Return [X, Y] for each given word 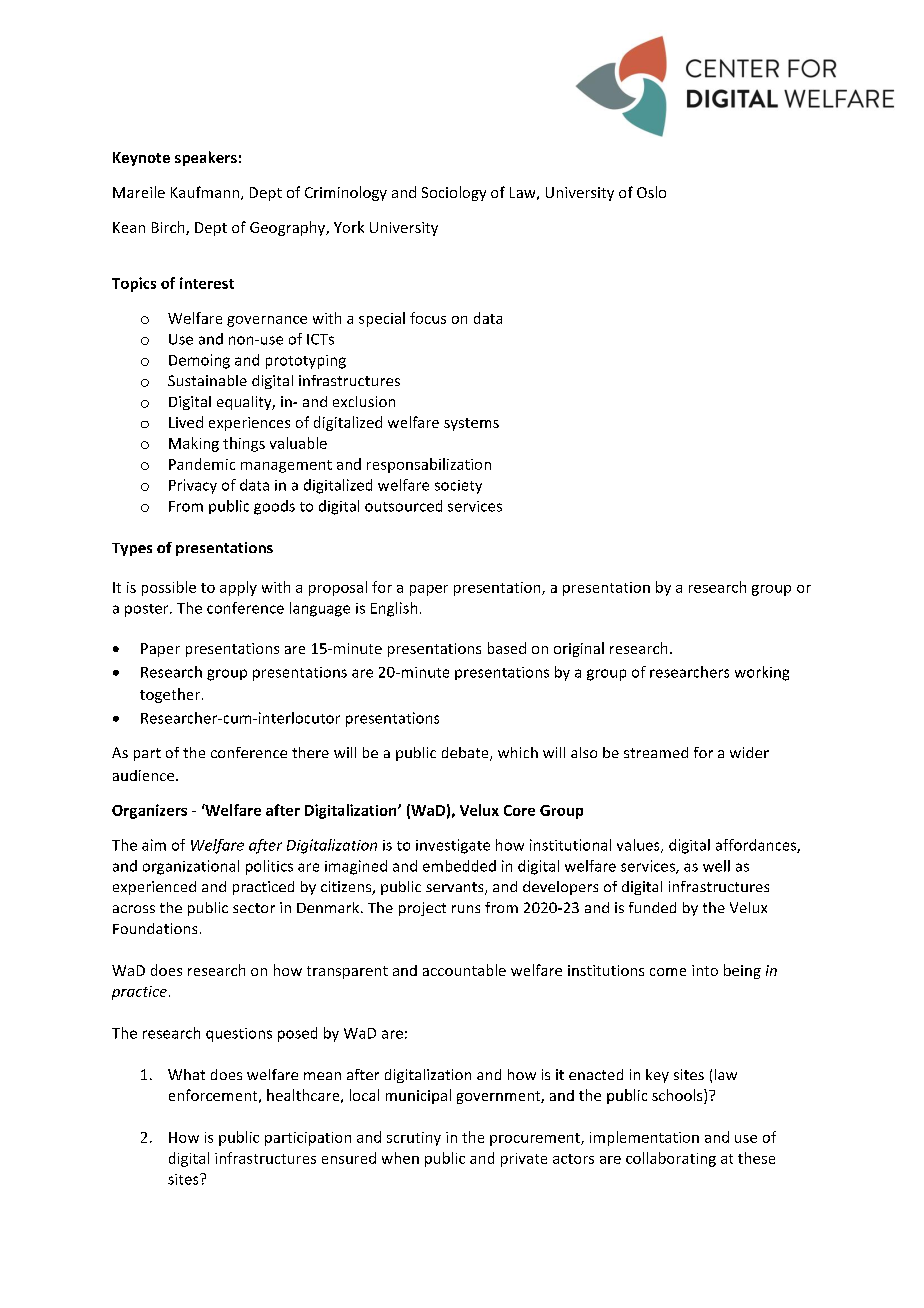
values [639, 846]
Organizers [149, 811]
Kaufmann [206, 193]
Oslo [651, 192]
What [186, 1074]
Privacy [193, 486]
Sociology [454, 193]
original [579, 649]
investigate [453, 846]
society [458, 487]
